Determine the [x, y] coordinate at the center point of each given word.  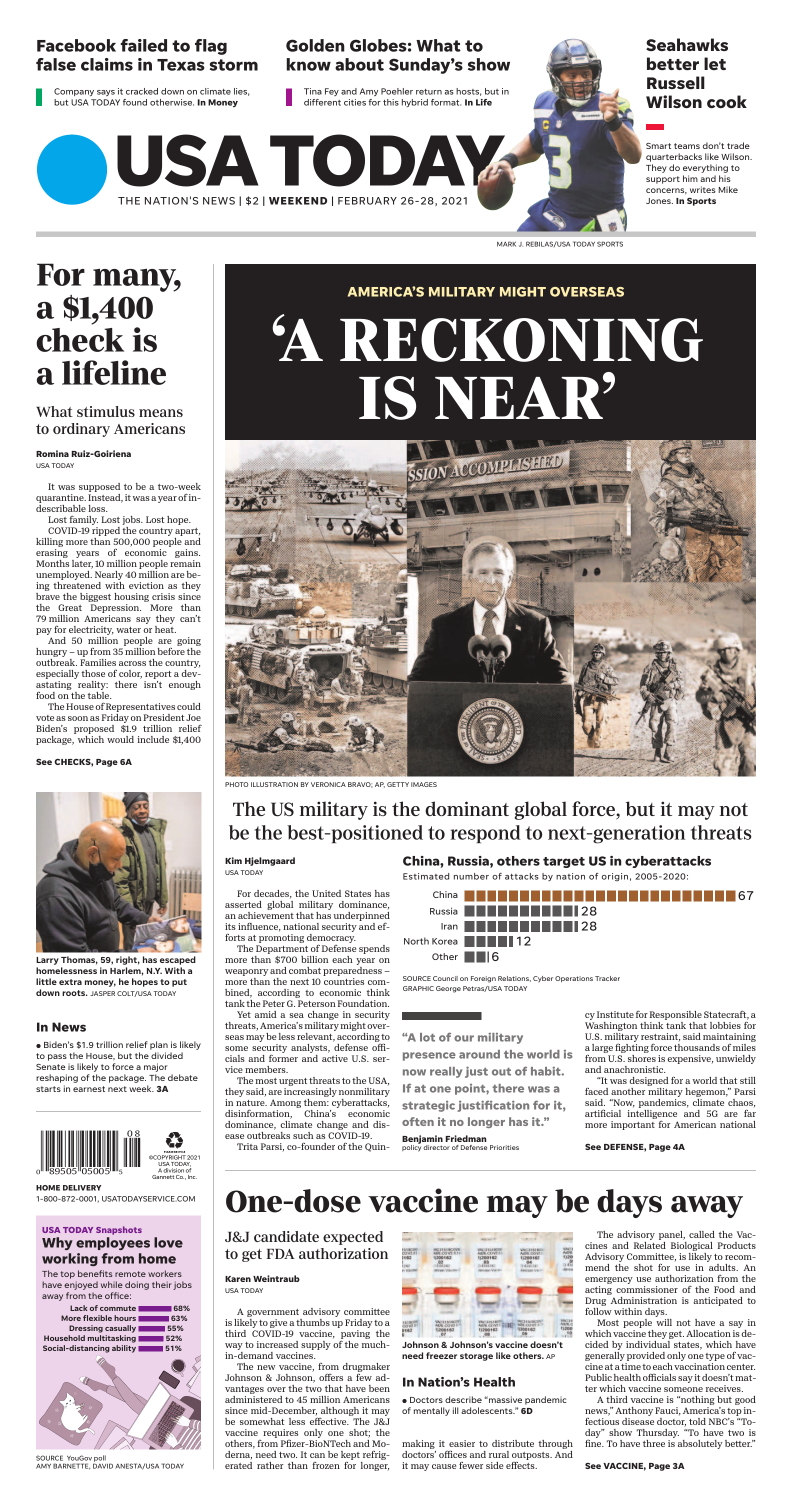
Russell [676, 82]
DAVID [103, 1465]
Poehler [397, 91]
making [419, 1446]
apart [187, 533]
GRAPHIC [418, 988]
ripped [107, 533]
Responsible [676, 1017]
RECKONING [521, 340]
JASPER [102, 993]
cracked [142, 91]
